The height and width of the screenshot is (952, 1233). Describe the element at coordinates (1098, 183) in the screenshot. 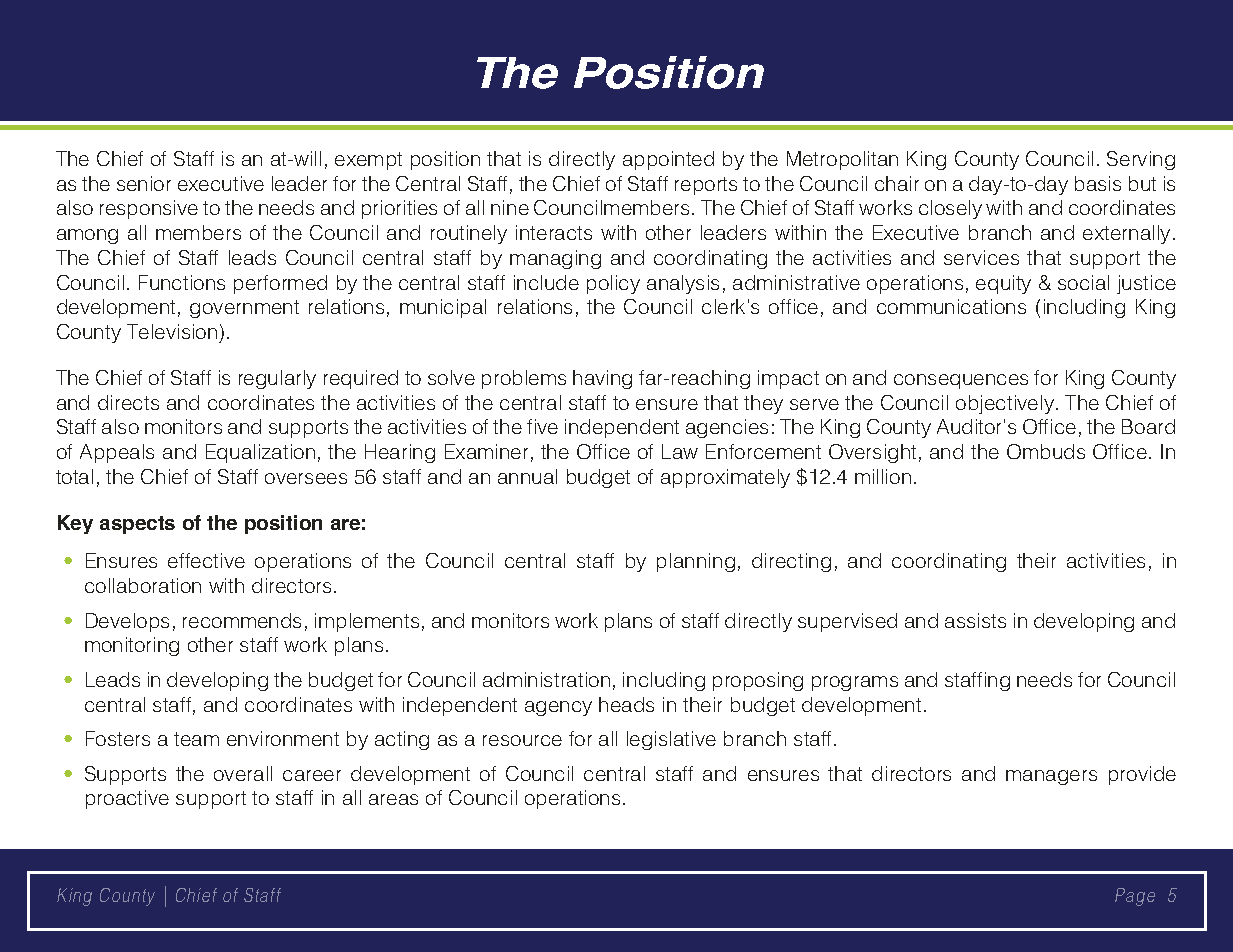

I see `basis` at that location.
